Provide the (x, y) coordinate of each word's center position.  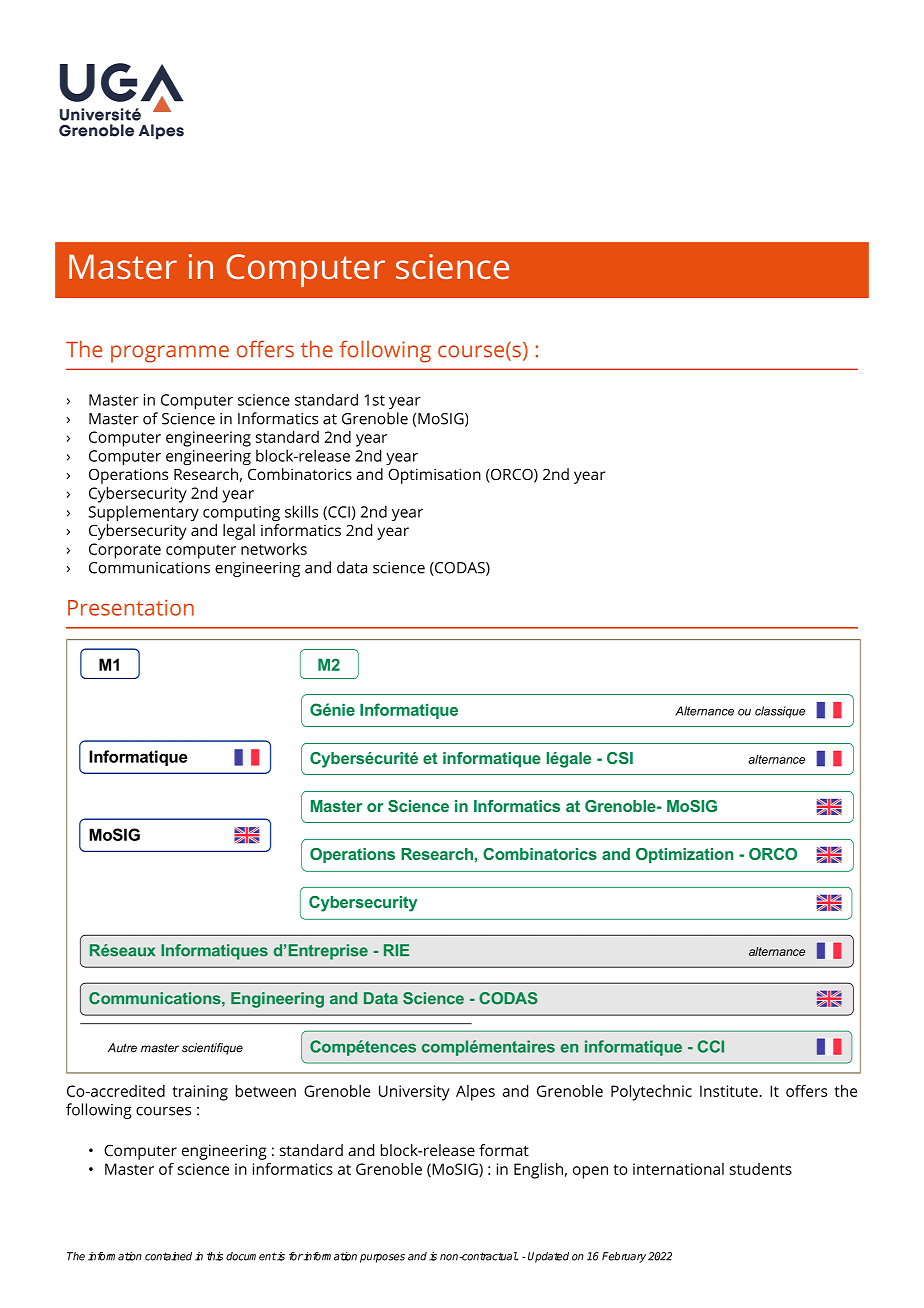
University (414, 1093)
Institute (730, 1091)
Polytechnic (651, 1093)
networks (274, 549)
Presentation (131, 607)
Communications (149, 568)
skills (301, 511)
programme (170, 354)
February (624, 1257)
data (352, 567)
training (200, 1093)
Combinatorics (300, 474)
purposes (382, 1258)
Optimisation (434, 476)
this (215, 1256)
